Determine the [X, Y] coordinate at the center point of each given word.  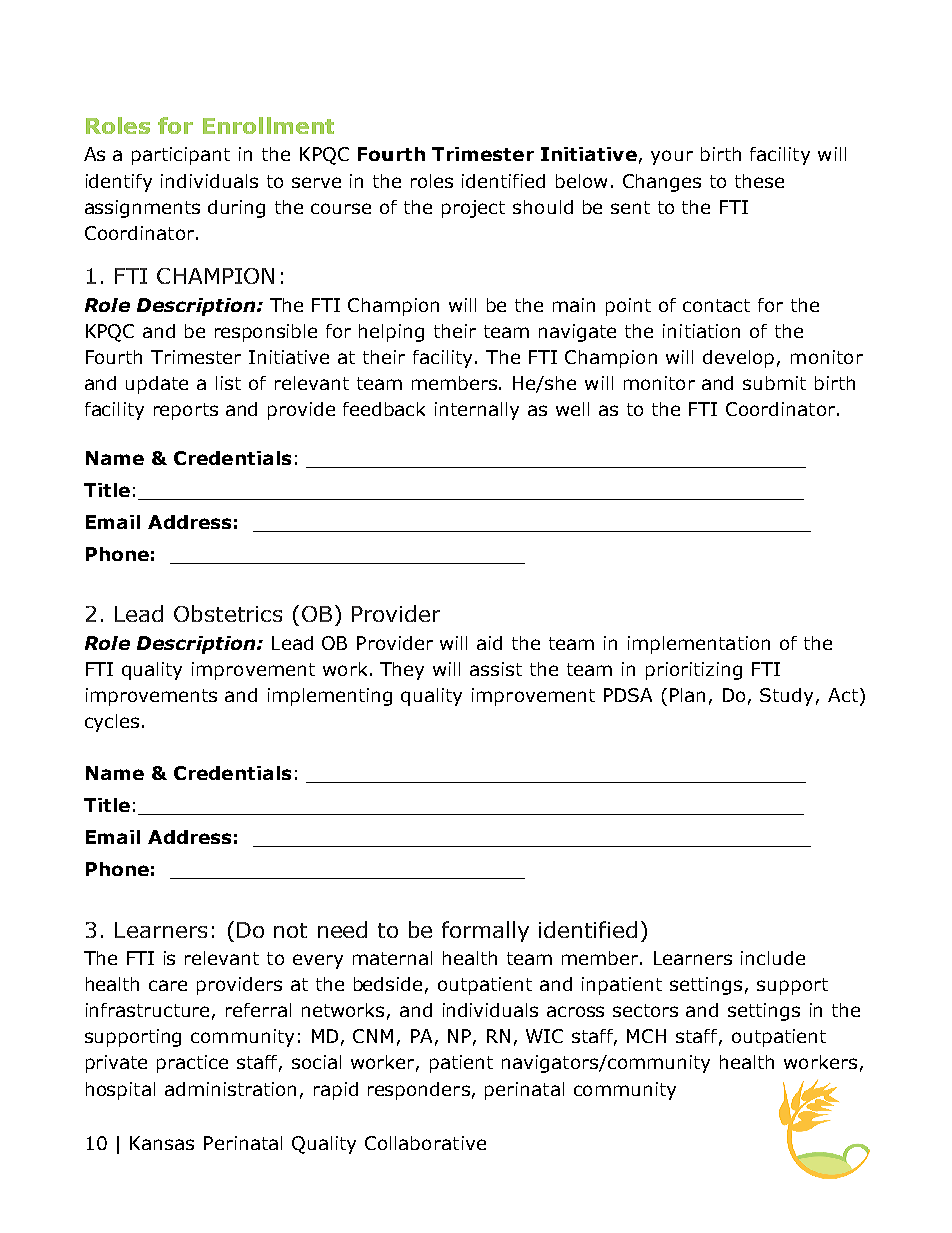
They [402, 671]
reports [186, 411]
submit [774, 383]
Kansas [162, 1143]
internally [477, 411]
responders [419, 1091]
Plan [687, 695]
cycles [112, 723]
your [672, 157]
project [473, 209]
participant [181, 156]
